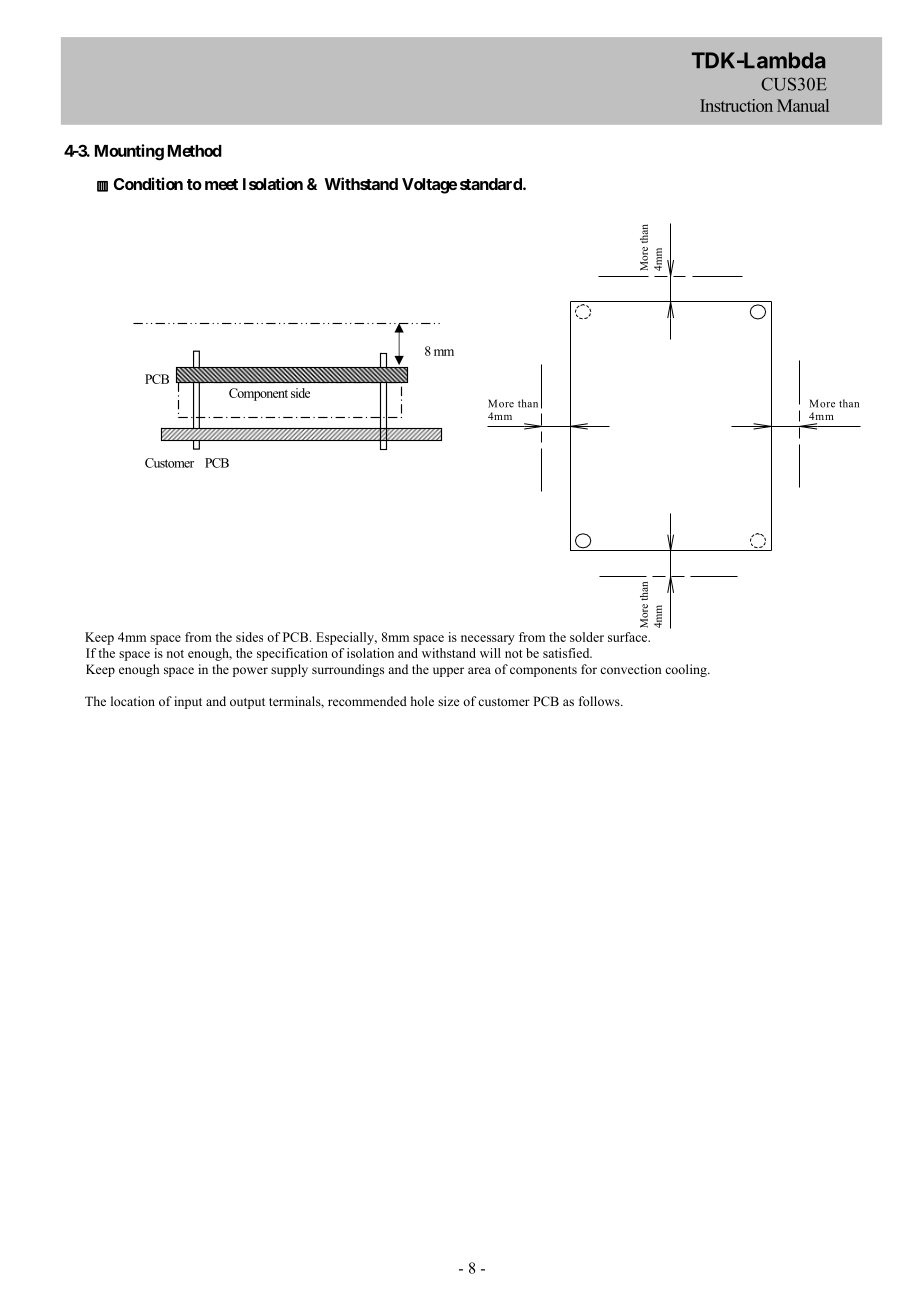 The image size is (924, 1308). I want to click on Instruction, so click(736, 105).
